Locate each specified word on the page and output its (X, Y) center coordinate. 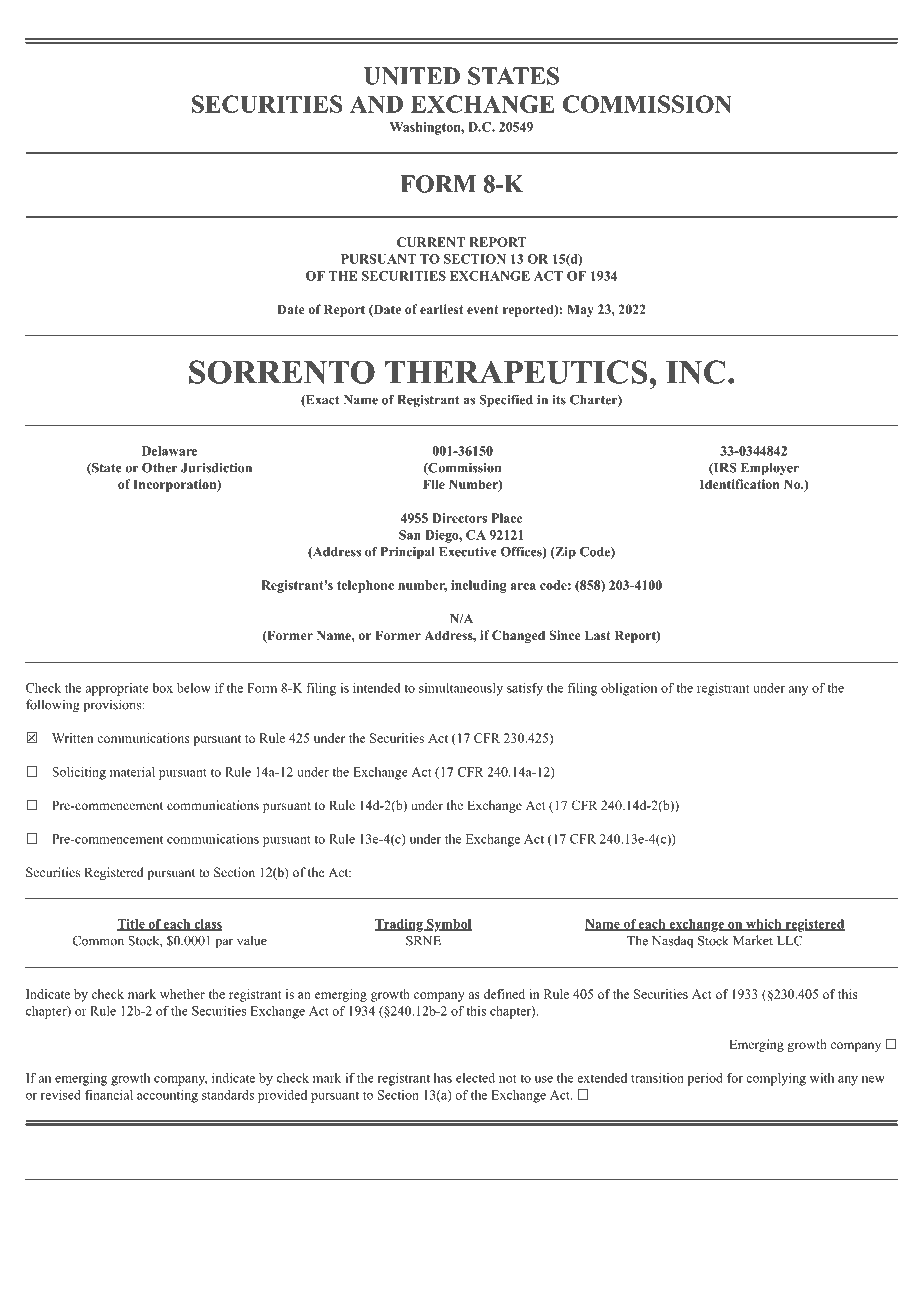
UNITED (412, 76)
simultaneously (461, 689)
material (132, 772)
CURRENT (431, 242)
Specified (506, 401)
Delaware (170, 451)
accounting (167, 1096)
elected (475, 1078)
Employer (770, 469)
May (580, 310)
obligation (629, 689)
